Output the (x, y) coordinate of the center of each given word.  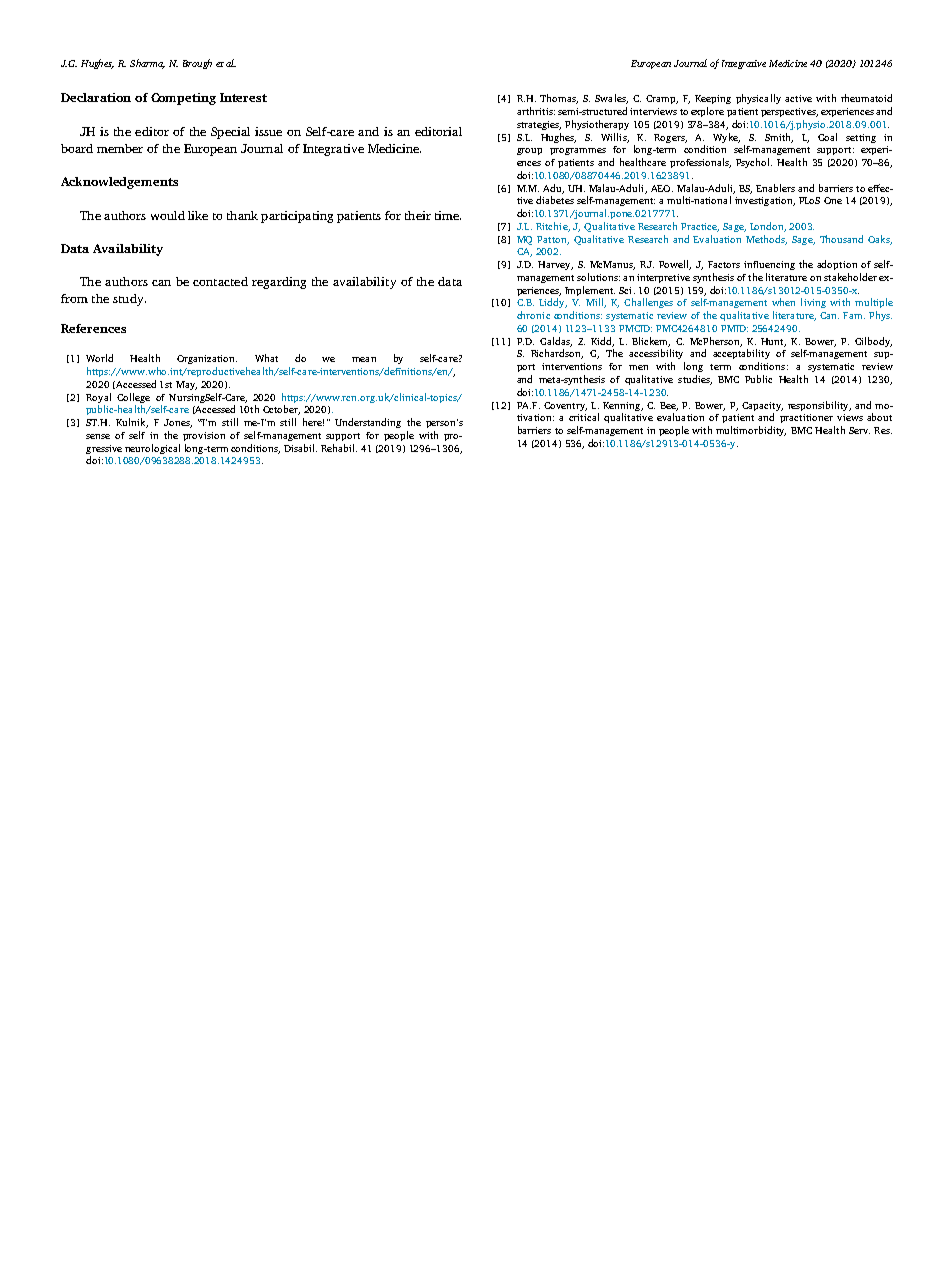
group (529, 151)
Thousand (841, 239)
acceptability (741, 354)
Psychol (754, 163)
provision (204, 436)
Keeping (713, 99)
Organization (207, 359)
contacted (220, 281)
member (120, 148)
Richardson (557, 354)
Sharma (147, 64)
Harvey (555, 265)
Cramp (662, 99)
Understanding (368, 423)
